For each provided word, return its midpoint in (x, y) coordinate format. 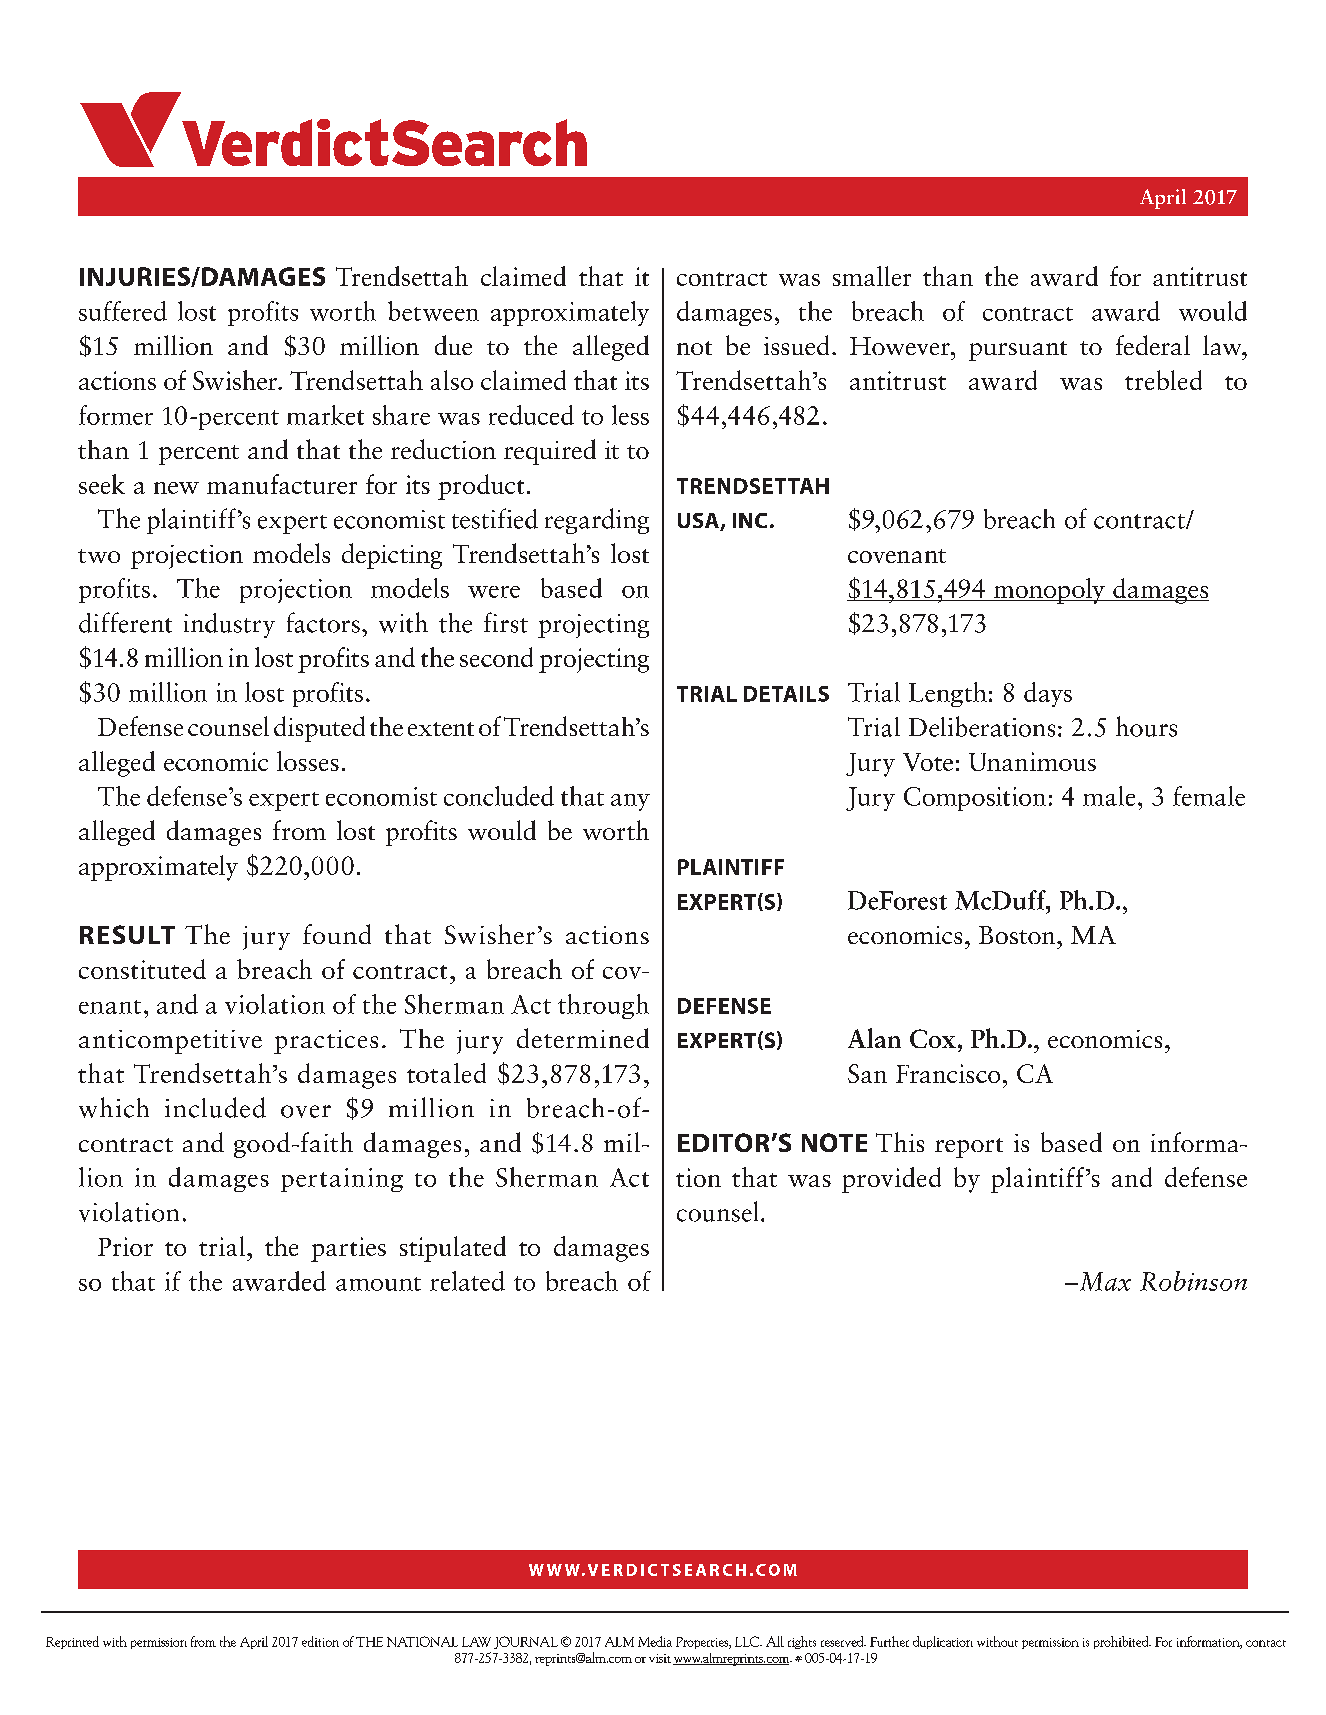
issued (796, 345)
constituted (142, 969)
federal (1153, 345)
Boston (1018, 935)
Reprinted (72, 1642)
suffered (123, 311)
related (467, 1281)
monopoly (1049, 591)
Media (655, 1641)
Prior (125, 1246)
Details (786, 694)
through (603, 1006)
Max (1104, 1281)
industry (229, 625)
